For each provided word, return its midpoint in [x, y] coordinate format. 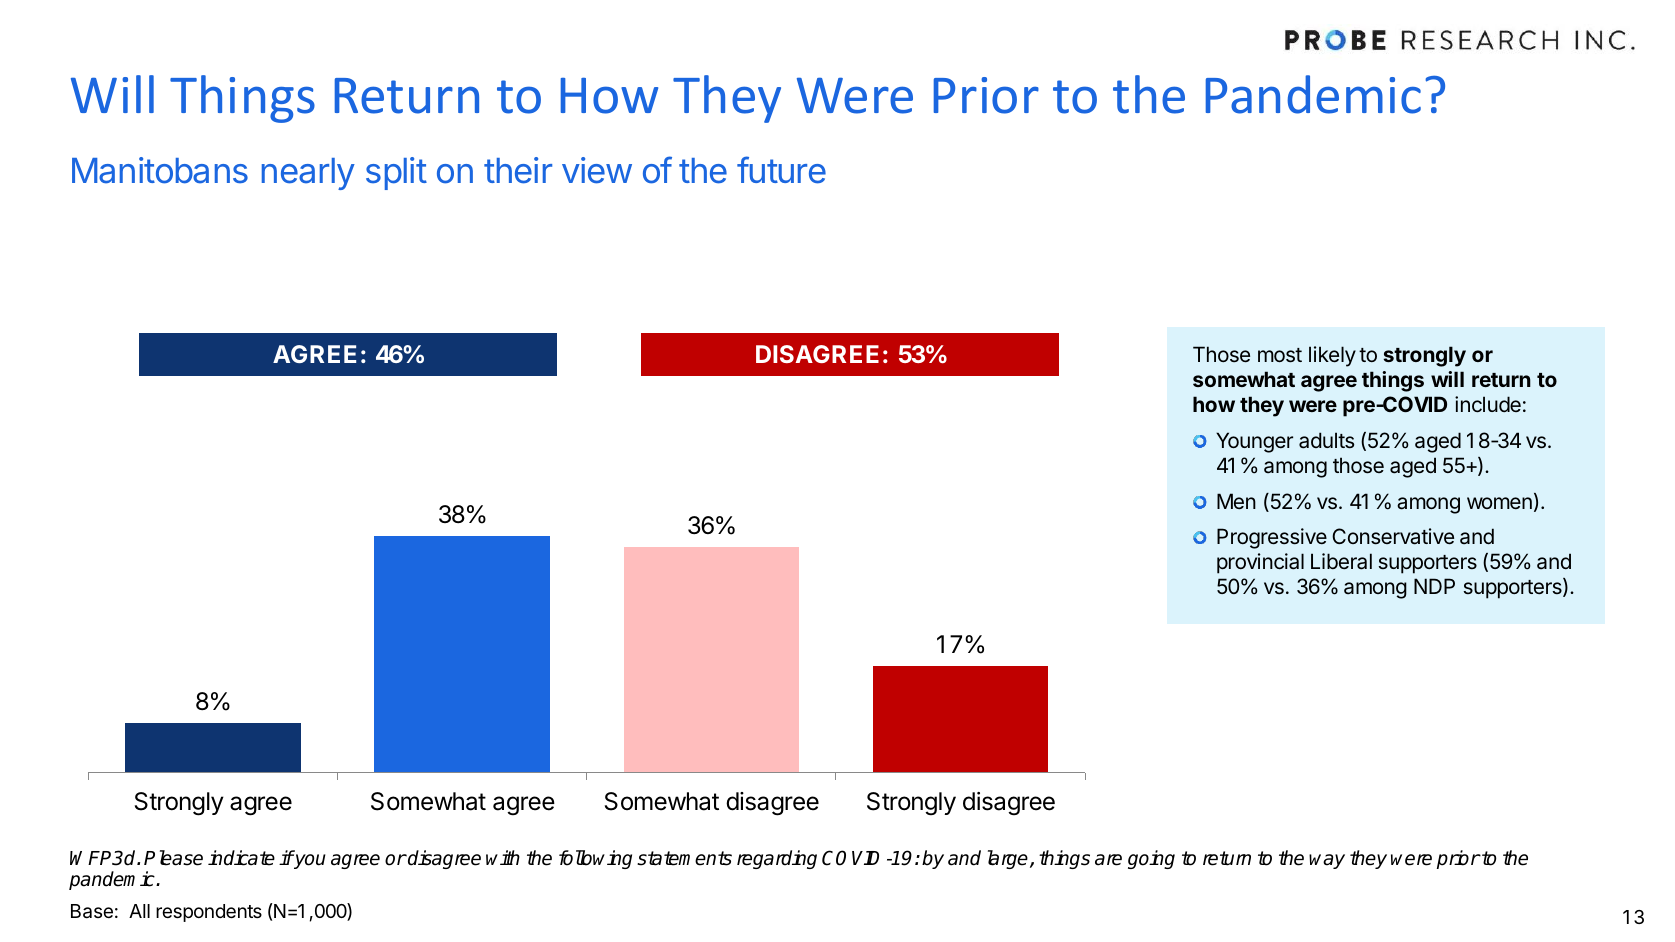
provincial [1260, 563]
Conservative [1393, 536]
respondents [209, 913]
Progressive [1272, 538]
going [1151, 859]
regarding [777, 859]
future [781, 170]
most [1280, 355]
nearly [308, 174]
